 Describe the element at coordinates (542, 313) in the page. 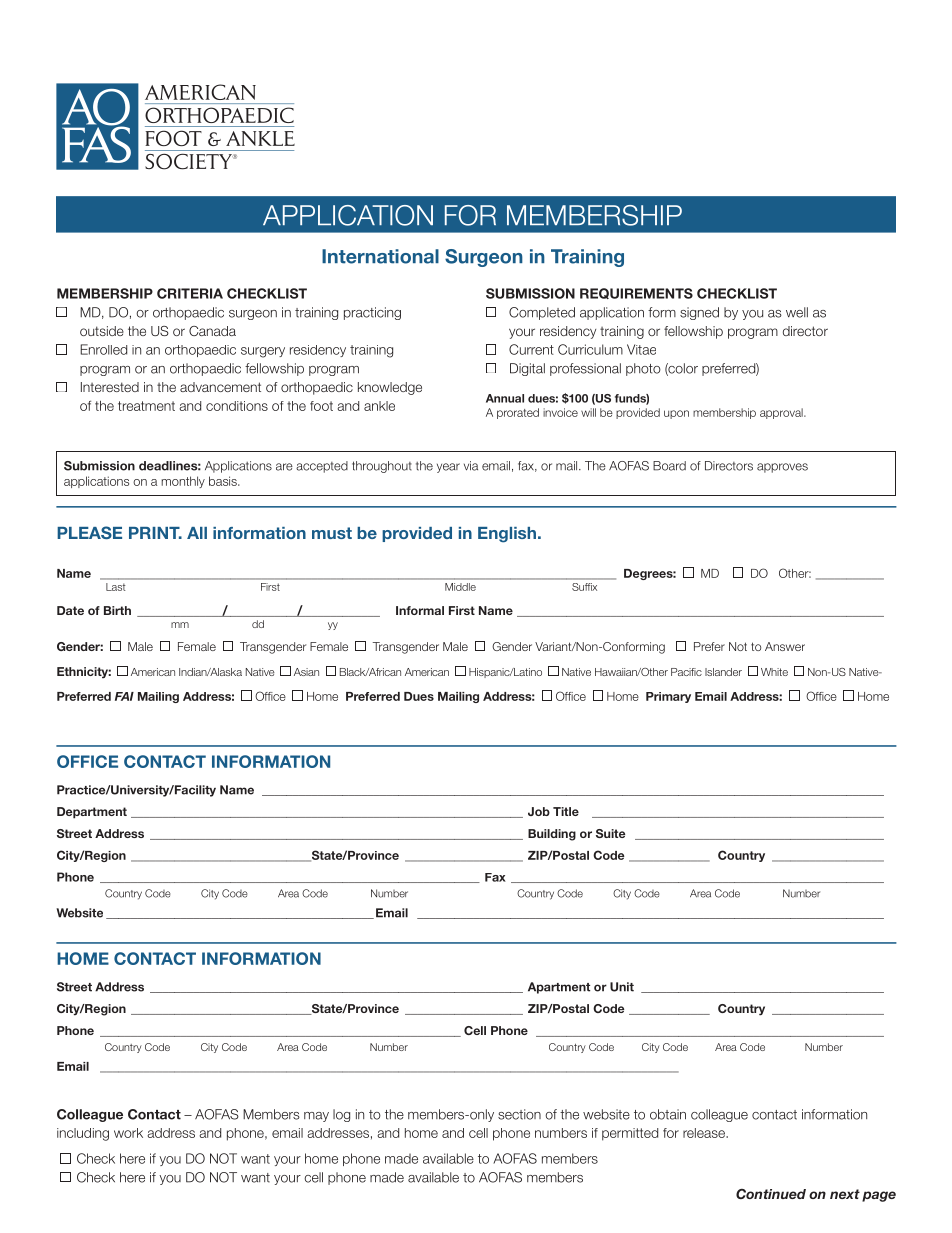

I see `Completed` at that location.
